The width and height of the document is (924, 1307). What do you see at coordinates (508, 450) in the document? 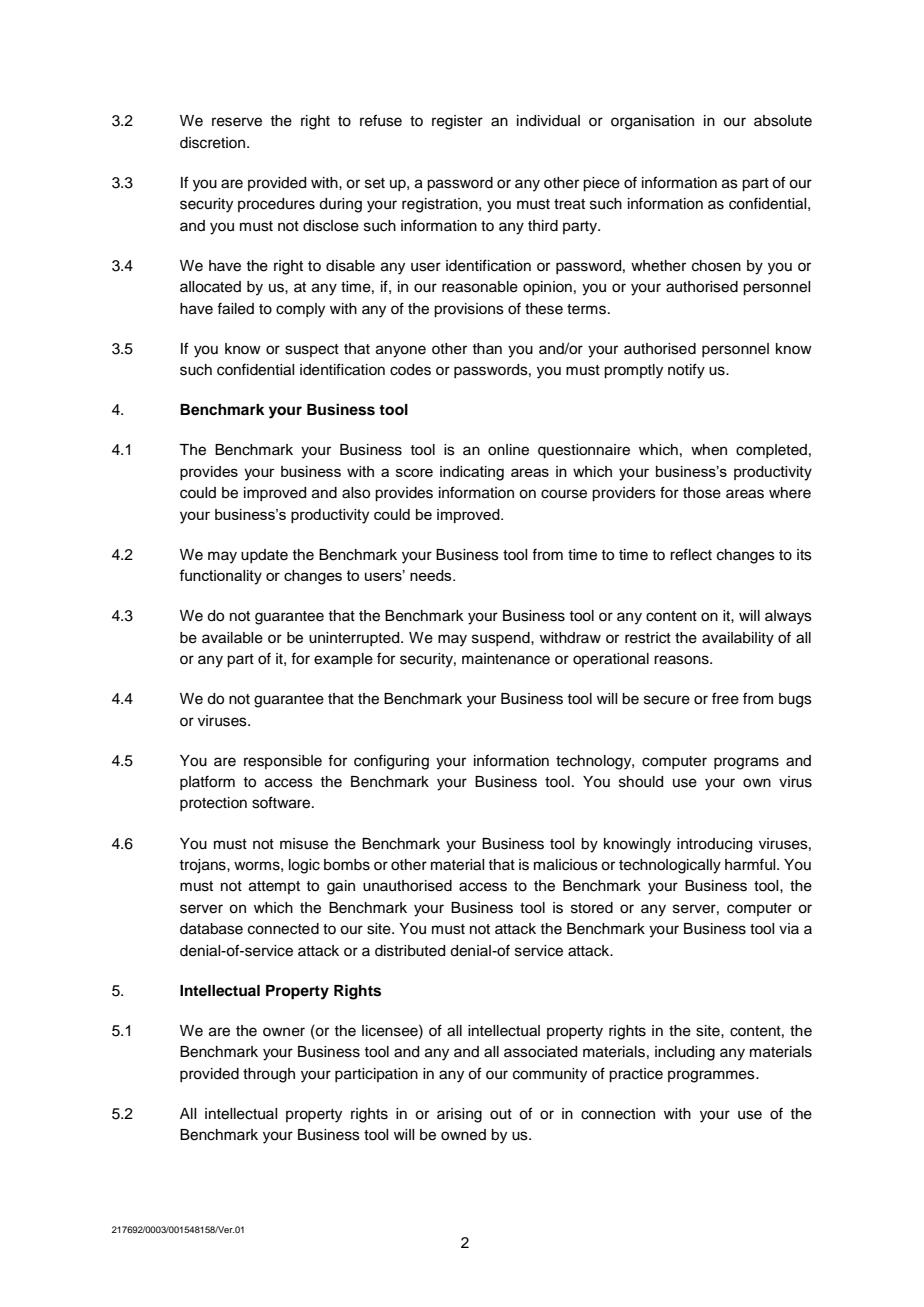
I see `online` at bounding box center [508, 450].
